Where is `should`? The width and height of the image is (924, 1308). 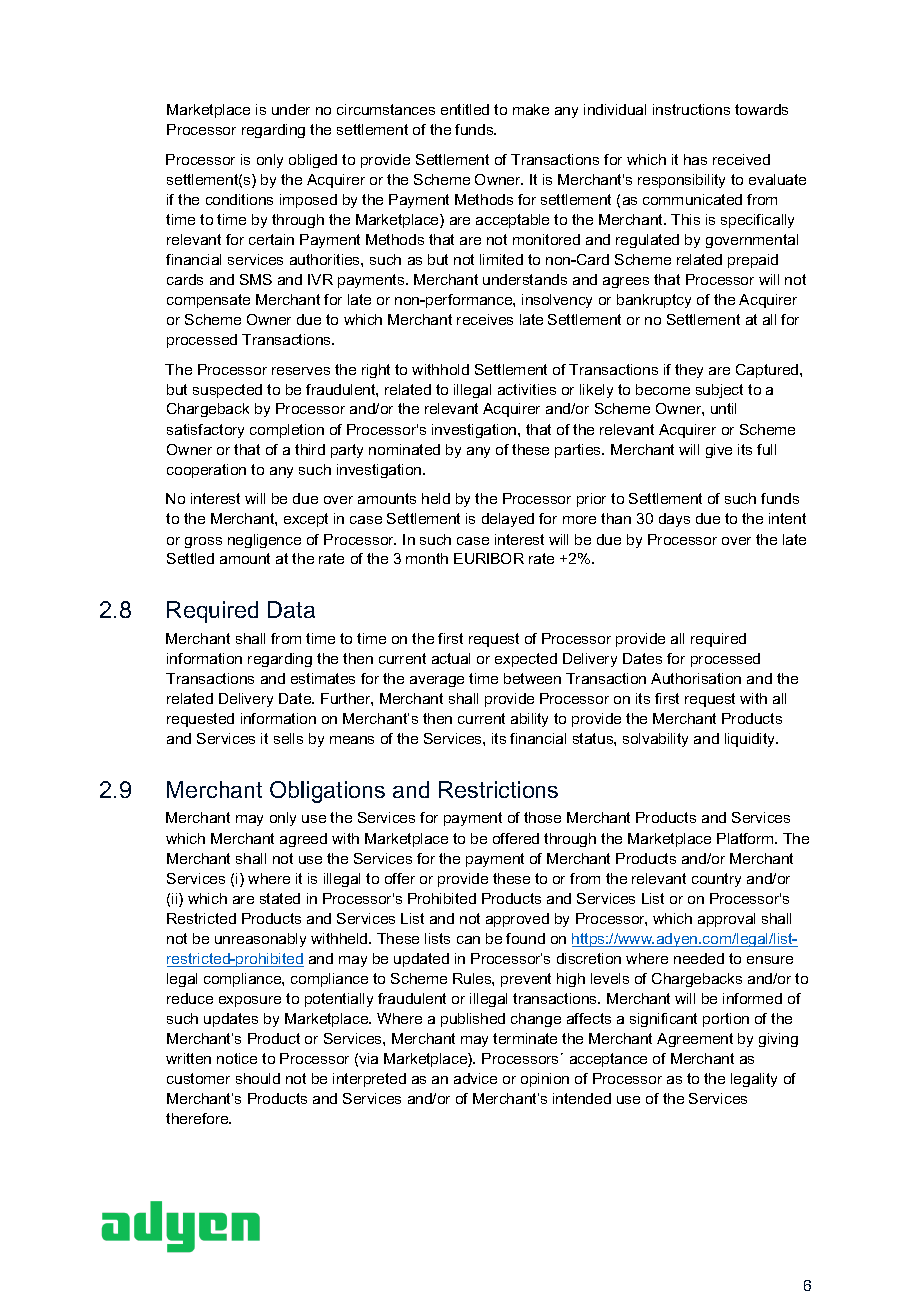 should is located at coordinates (258, 1078).
